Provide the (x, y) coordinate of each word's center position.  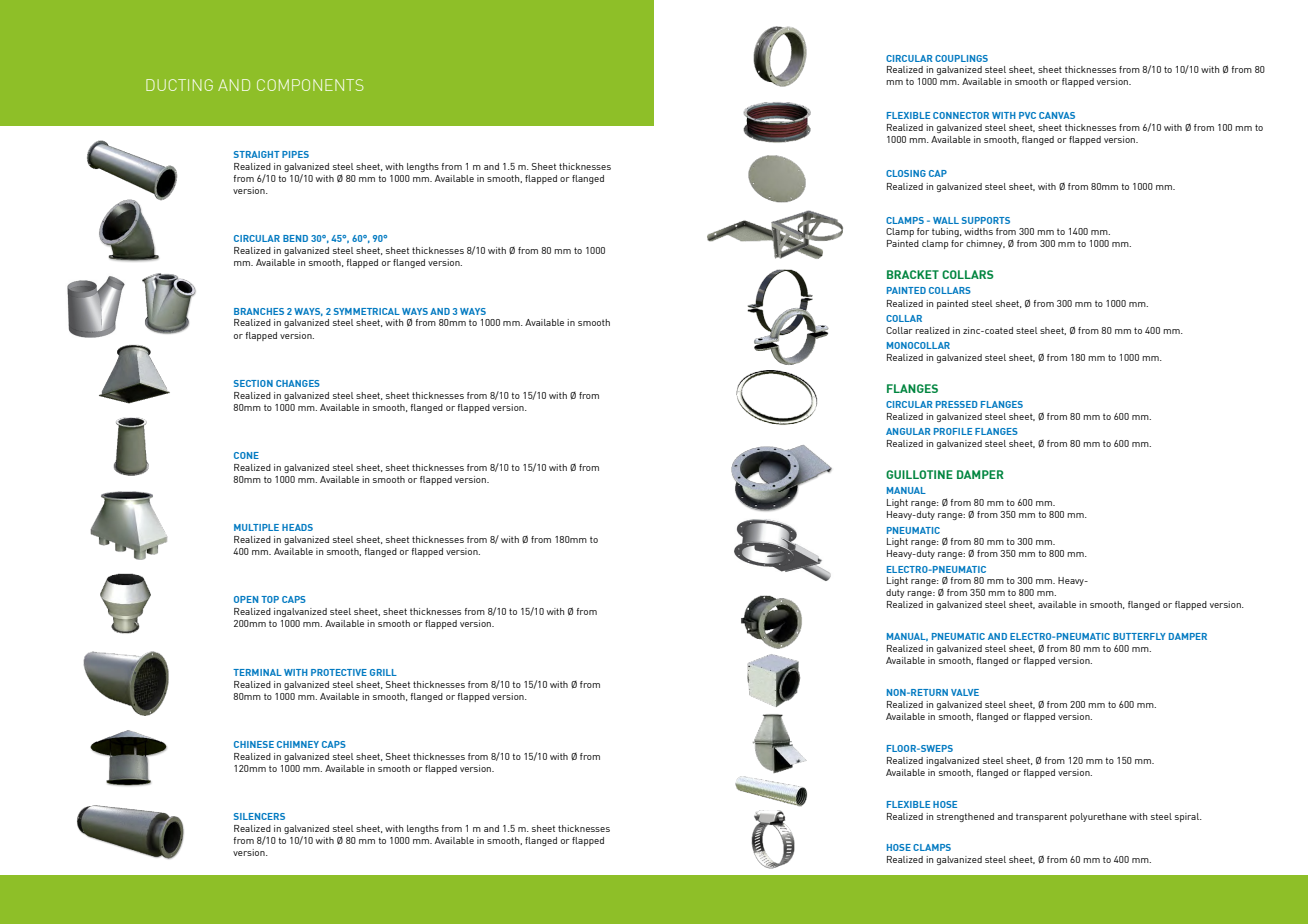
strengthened (965, 817)
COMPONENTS (310, 85)
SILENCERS (259, 816)
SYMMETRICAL (367, 311)
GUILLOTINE (919, 474)
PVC (1027, 115)
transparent (1041, 817)
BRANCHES (259, 311)
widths (978, 231)
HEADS (297, 527)
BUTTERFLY (1139, 636)
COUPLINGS (961, 58)
